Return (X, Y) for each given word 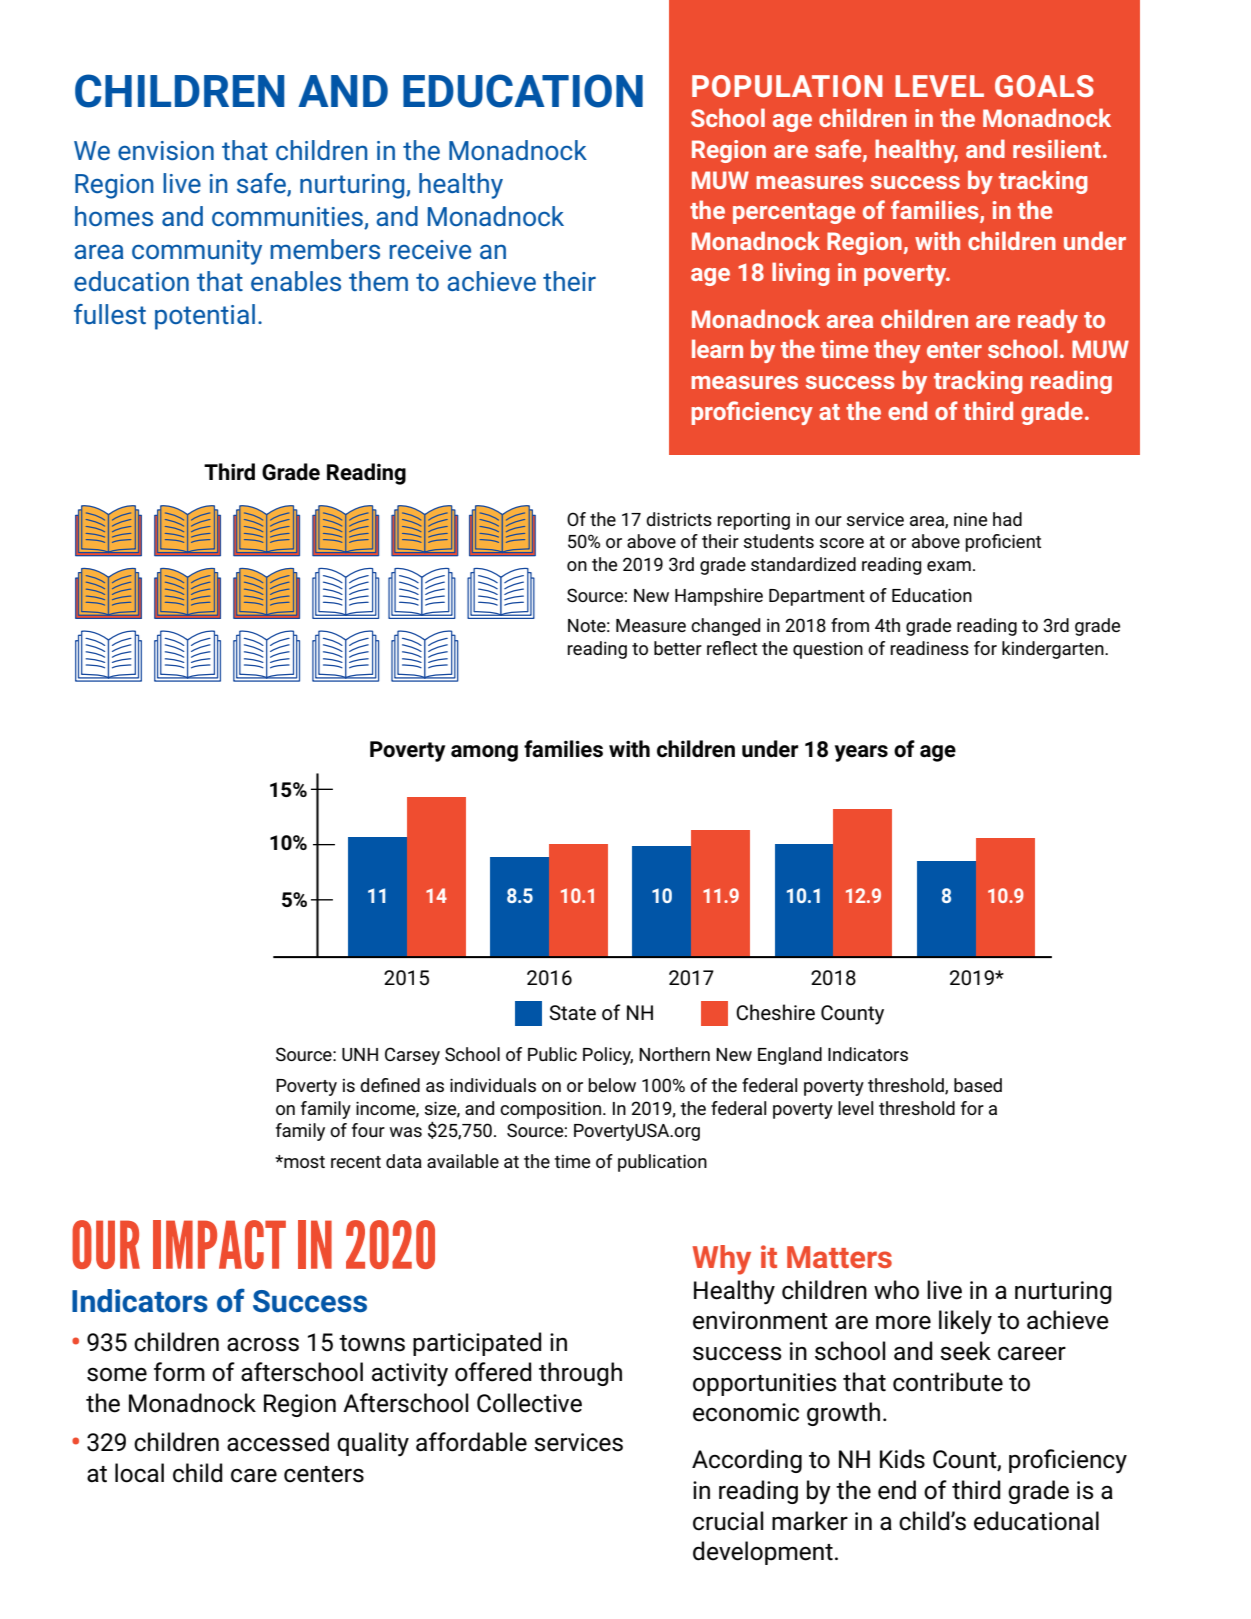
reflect (732, 648)
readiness (929, 648)
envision (166, 150)
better (678, 648)
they (897, 351)
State (572, 1013)
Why (722, 1260)
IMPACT (219, 1244)
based (978, 1085)
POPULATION (787, 86)
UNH (360, 1054)
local (139, 1473)
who (896, 1290)
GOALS (1044, 86)
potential (205, 317)
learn (717, 348)
